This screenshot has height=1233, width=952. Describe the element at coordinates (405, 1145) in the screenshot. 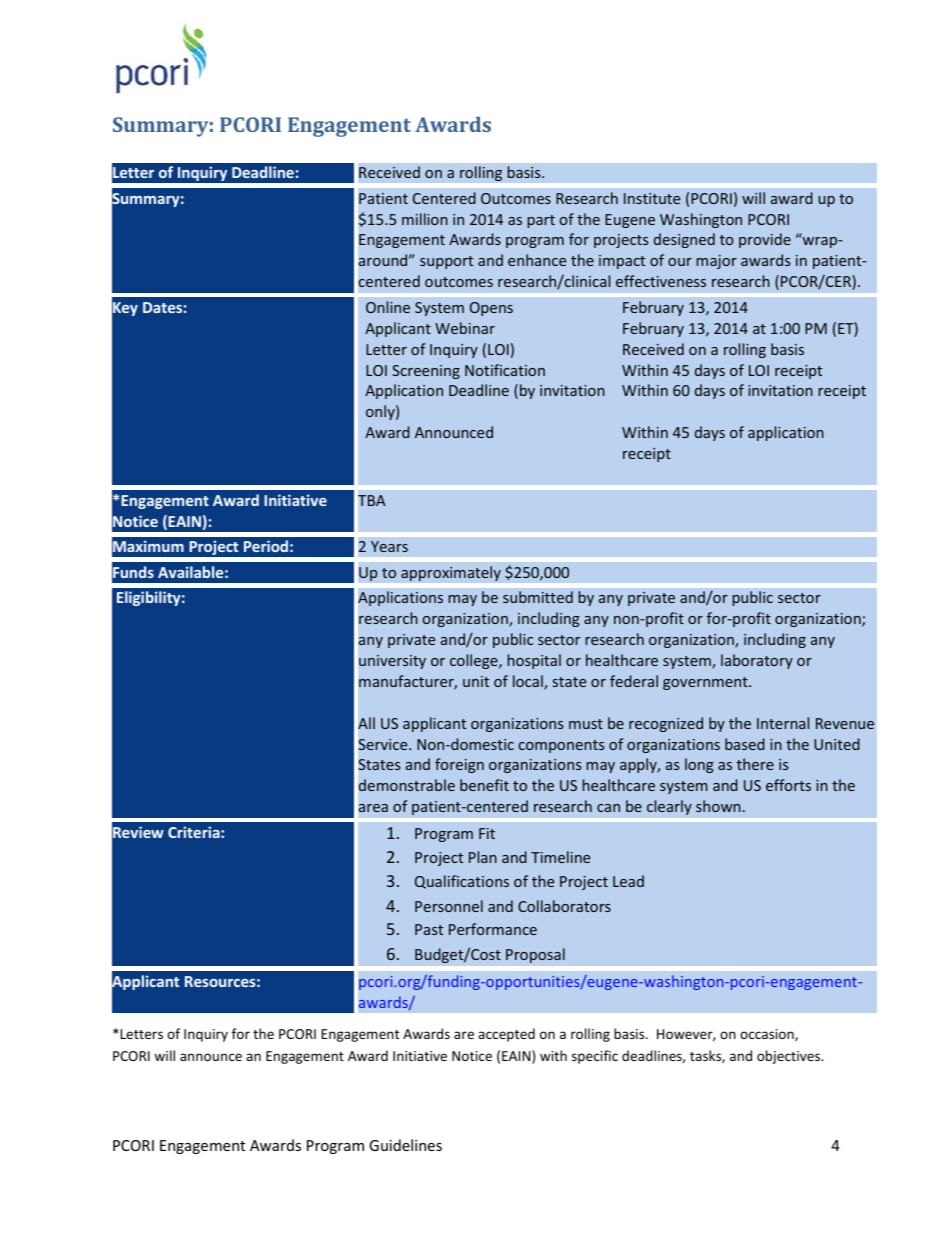

I see `Guidelines` at that location.
